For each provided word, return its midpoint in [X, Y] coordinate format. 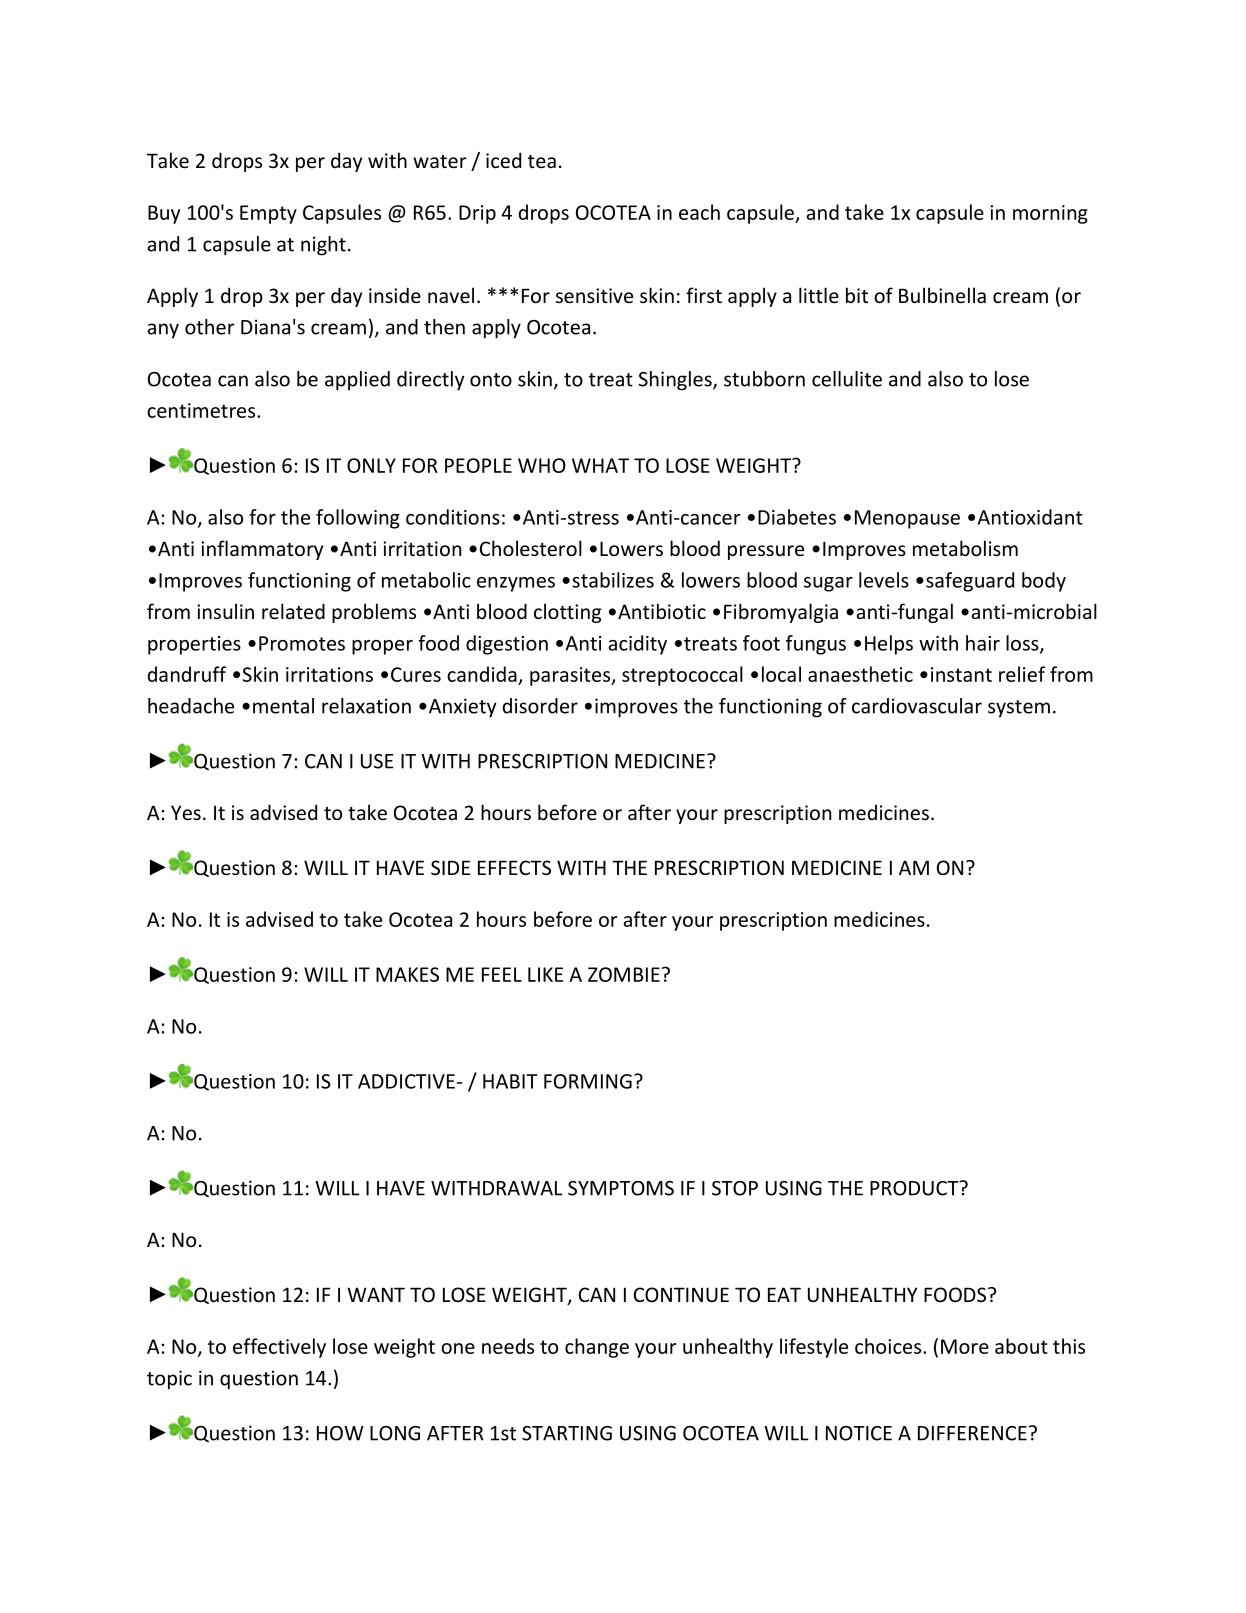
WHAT [600, 465]
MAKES [407, 974]
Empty [268, 214]
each [699, 212]
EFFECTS [514, 867]
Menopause [907, 519]
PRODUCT [915, 1188]
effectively [279, 1348]
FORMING [588, 1081]
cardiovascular [917, 706]
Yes [186, 812]
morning [1050, 214]
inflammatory [262, 550]
